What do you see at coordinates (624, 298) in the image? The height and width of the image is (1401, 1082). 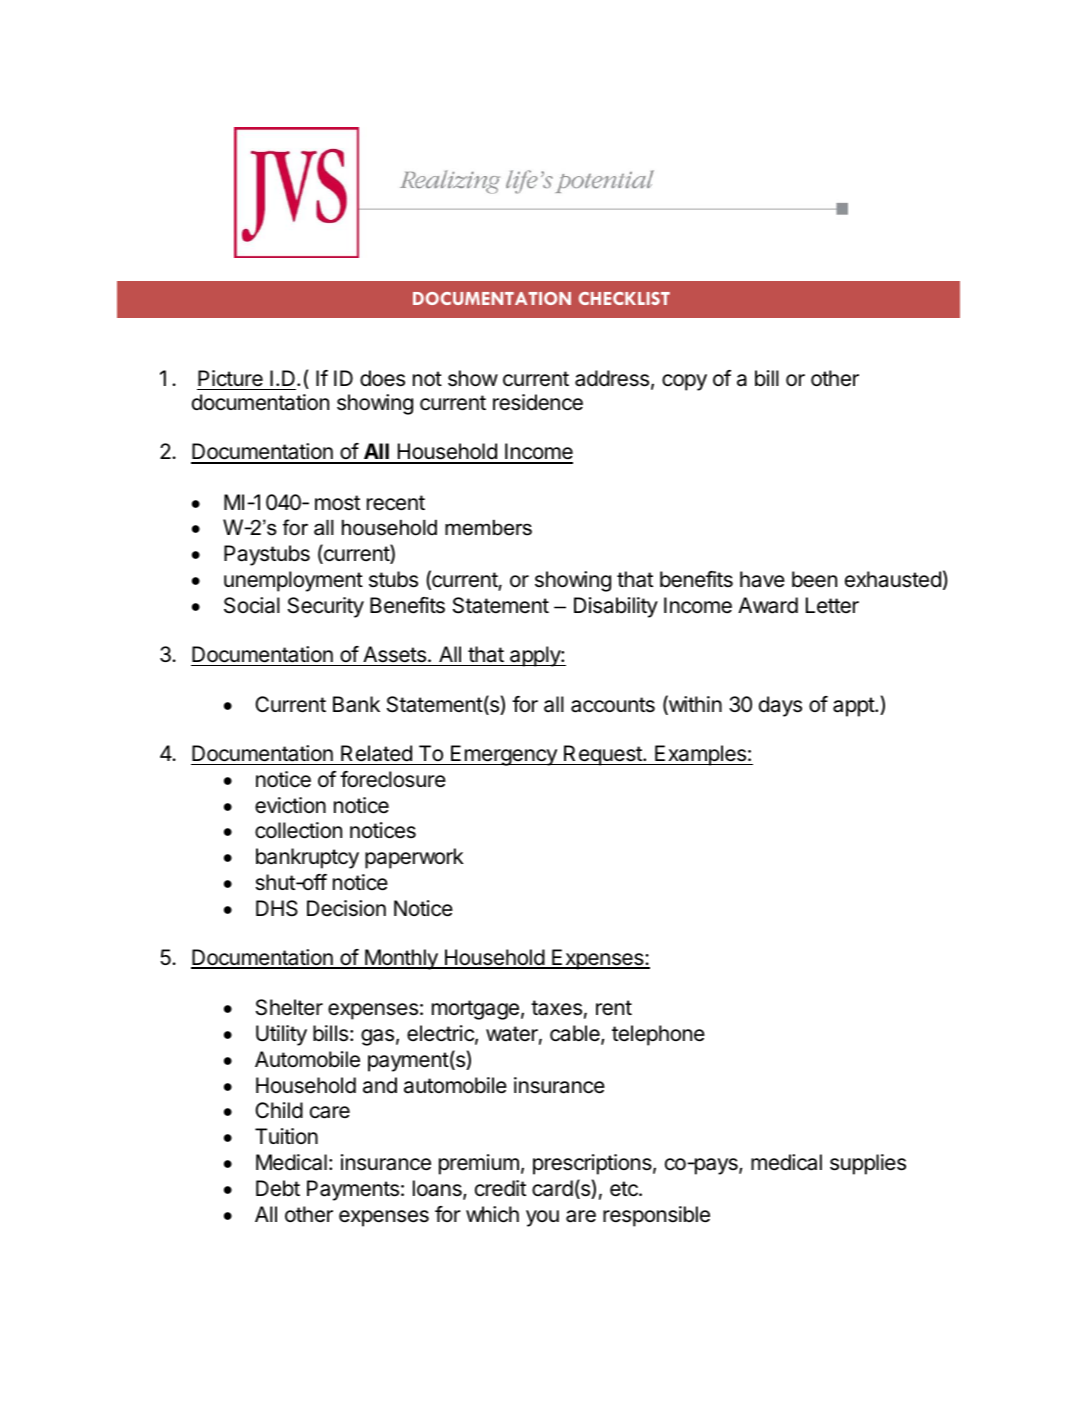 I see `CHECKLIST` at bounding box center [624, 298].
